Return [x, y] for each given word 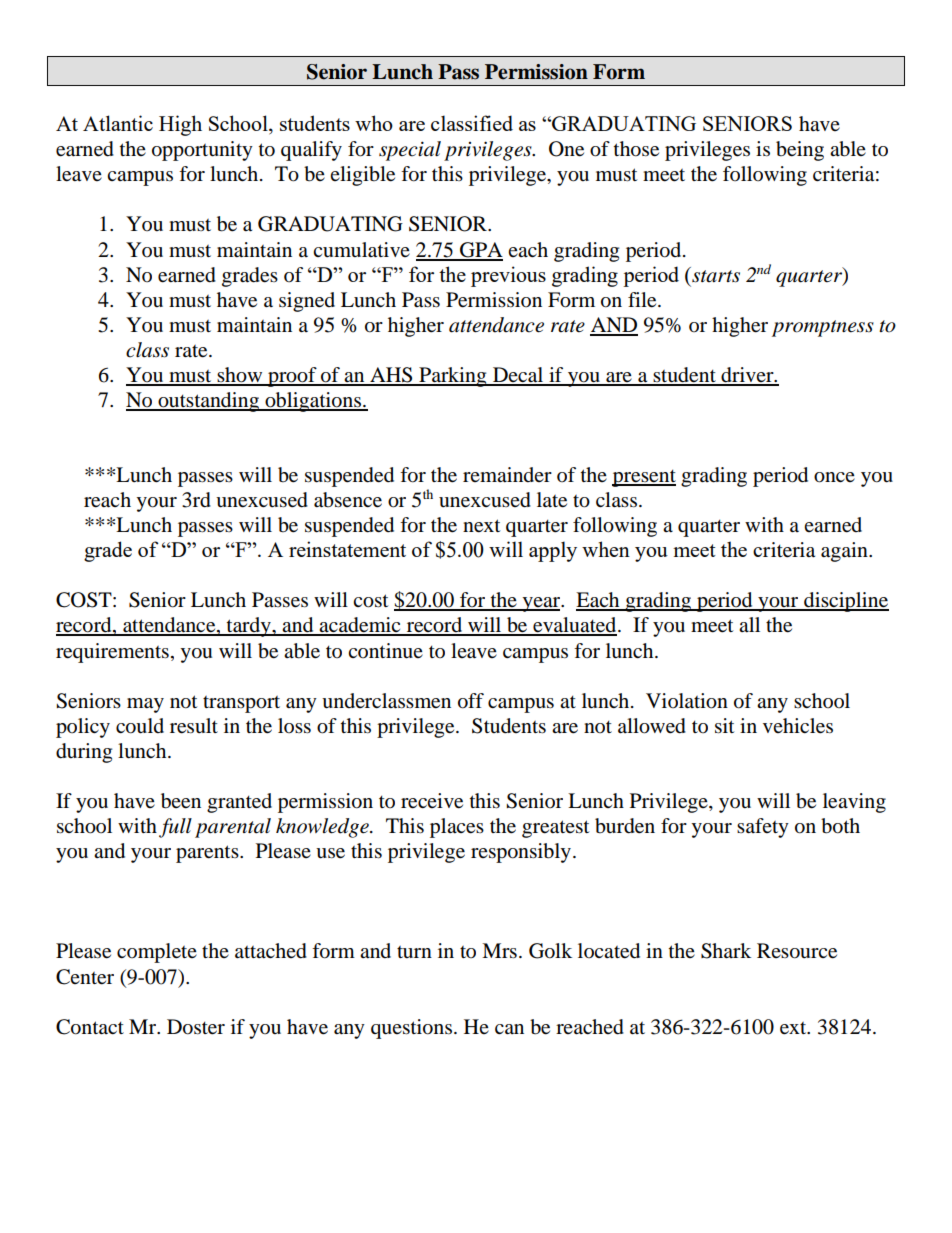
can [509, 1029]
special [410, 151]
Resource [797, 951]
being [800, 151]
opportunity [202, 151]
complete [157, 953]
